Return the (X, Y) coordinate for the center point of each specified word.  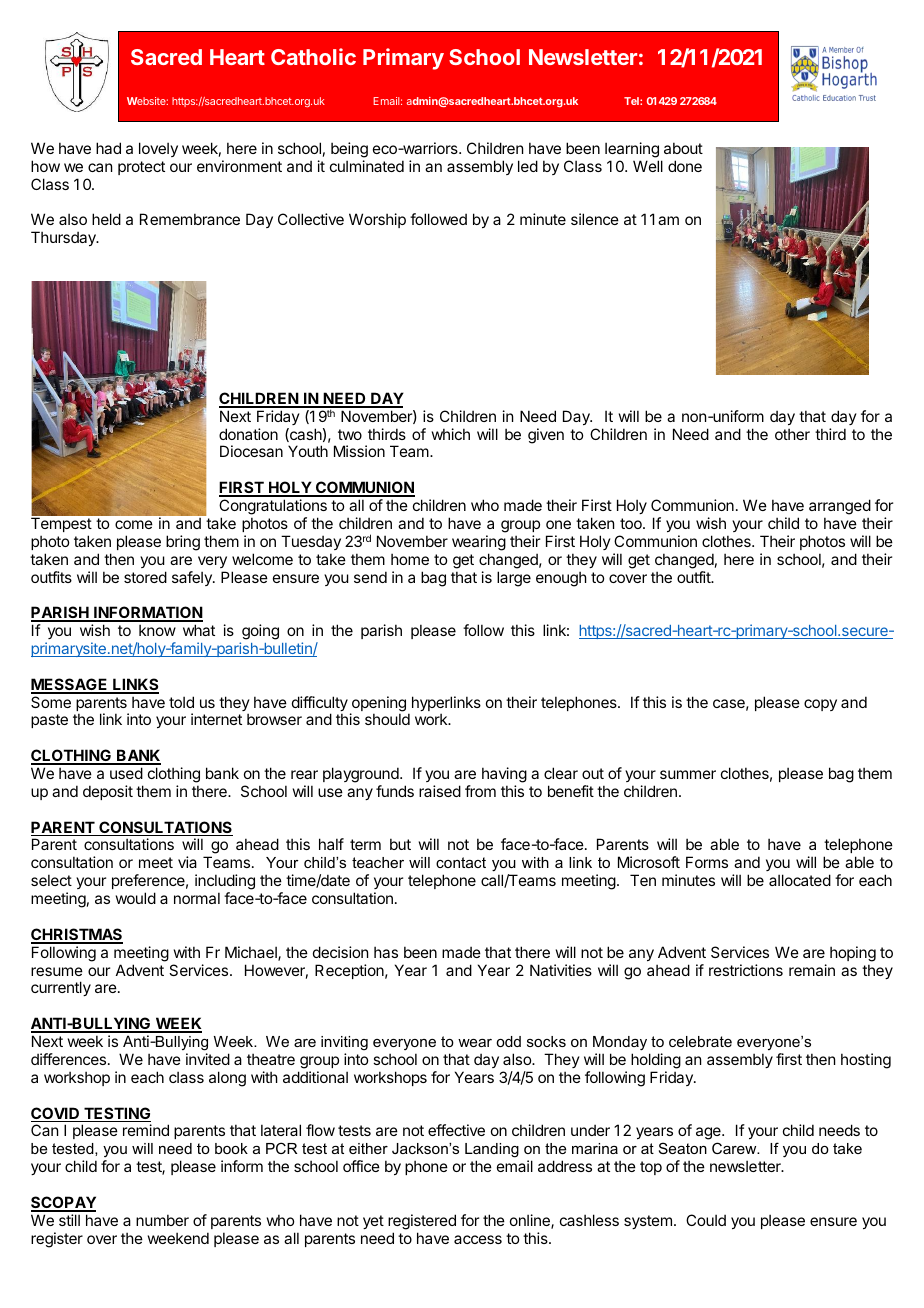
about (683, 148)
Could (706, 1220)
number (162, 1220)
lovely (158, 149)
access (478, 1239)
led (528, 166)
